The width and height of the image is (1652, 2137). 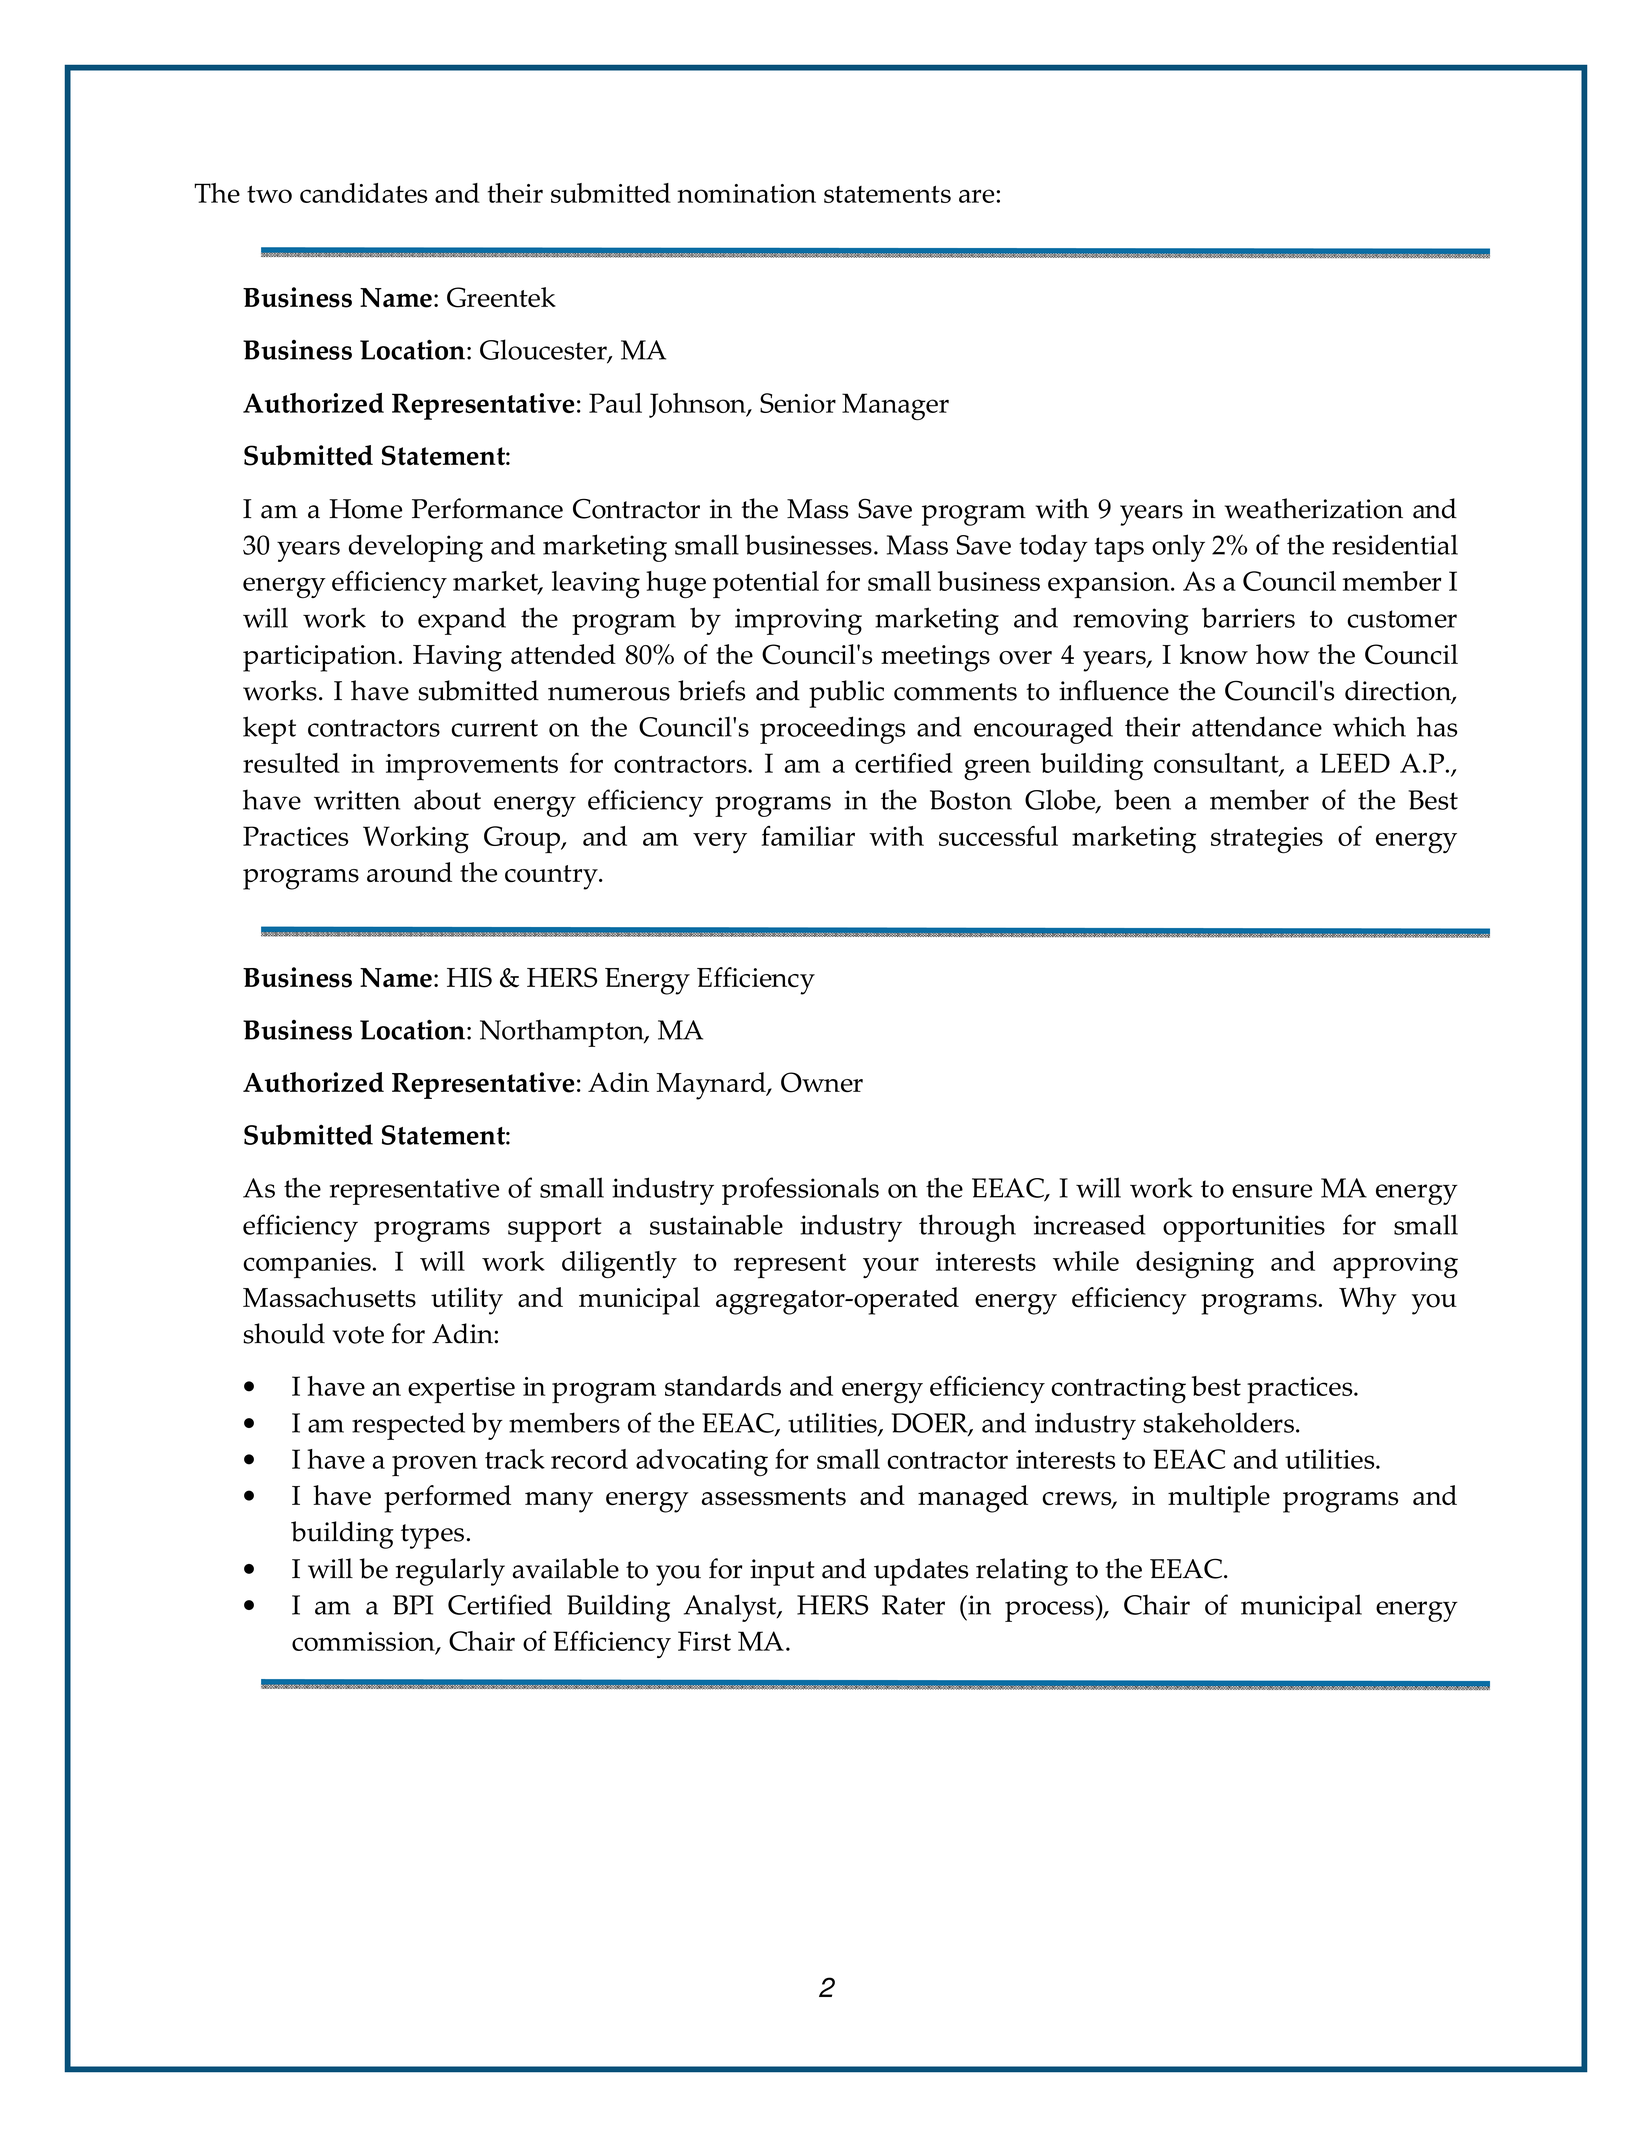 What do you see at coordinates (846, 694) in the image?
I see `public` at bounding box center [846, 694].
